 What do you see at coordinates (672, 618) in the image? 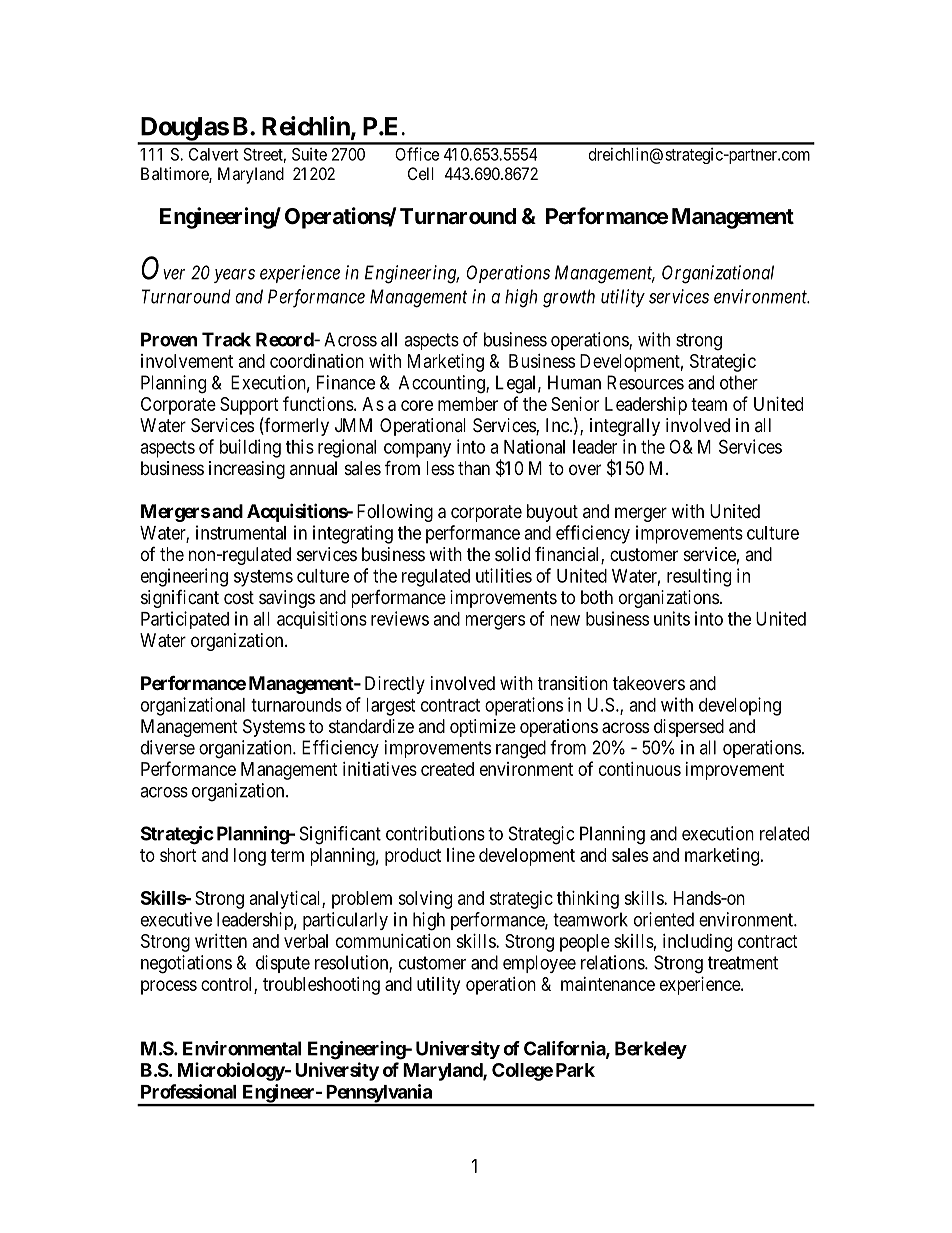
I see `units` at bounding box center [672, 618].
